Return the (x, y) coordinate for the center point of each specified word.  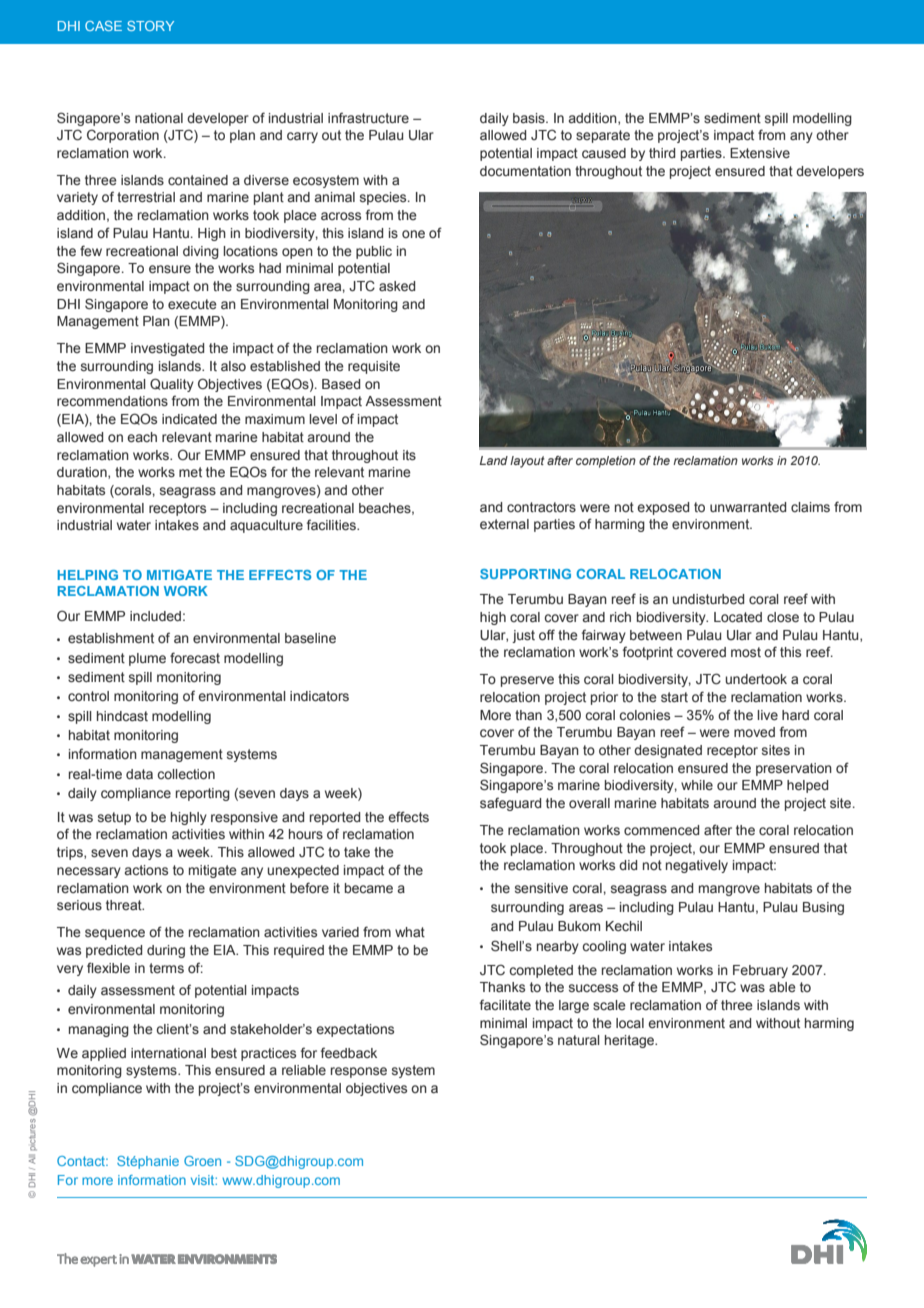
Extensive (760, 153)
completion (606, 462)
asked (397, 286)
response (359, 1072)
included (155, 616)
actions (146, 870)
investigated (167, 349)
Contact (82, 1161)
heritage (630, 1041)
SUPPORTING (525, 574)
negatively (697, 866)
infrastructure (368, 117)
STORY (150, 26)
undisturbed (708, 599)
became (369, 888)
